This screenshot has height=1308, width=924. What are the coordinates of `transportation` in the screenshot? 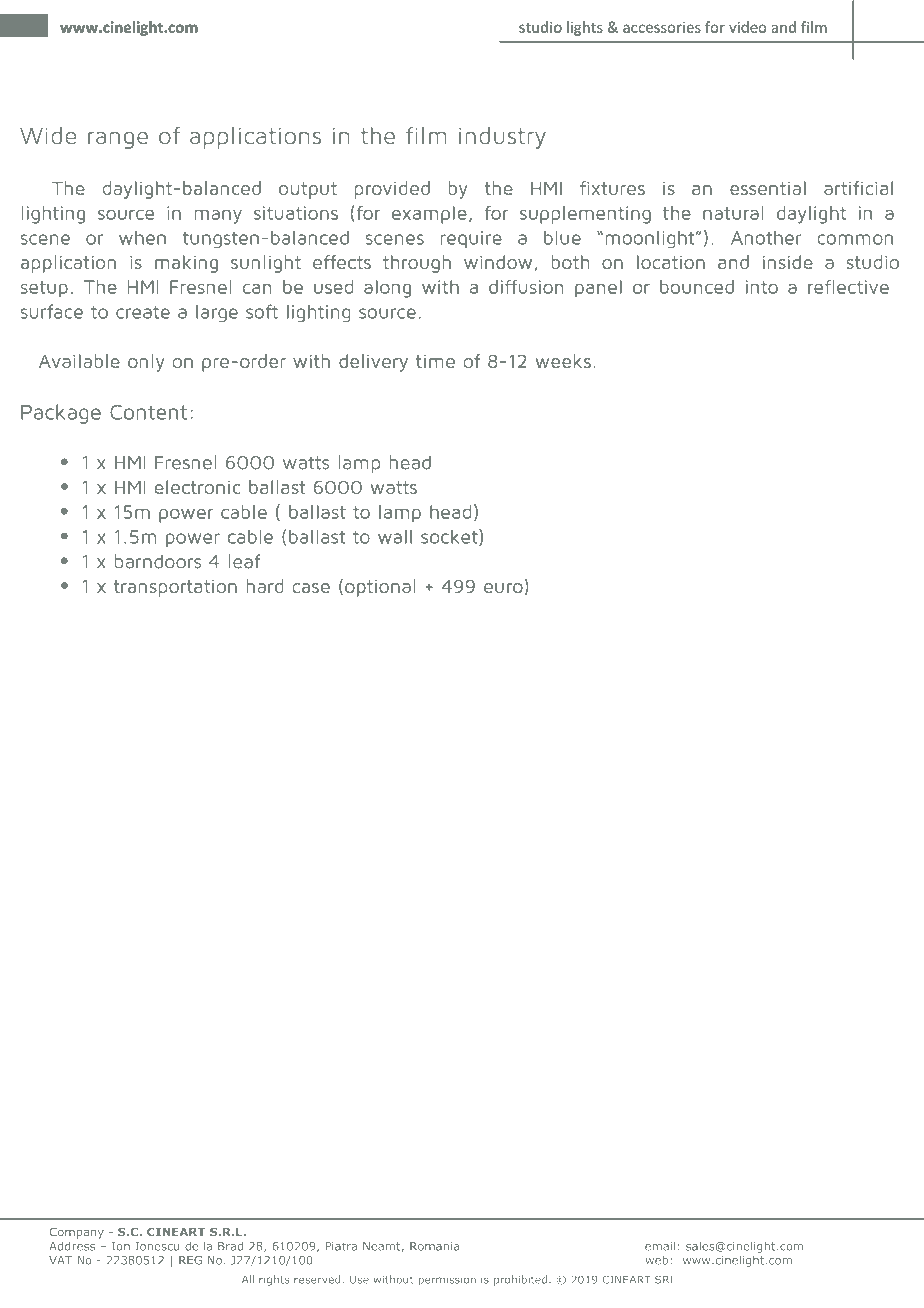 It's located at (175, 588).
